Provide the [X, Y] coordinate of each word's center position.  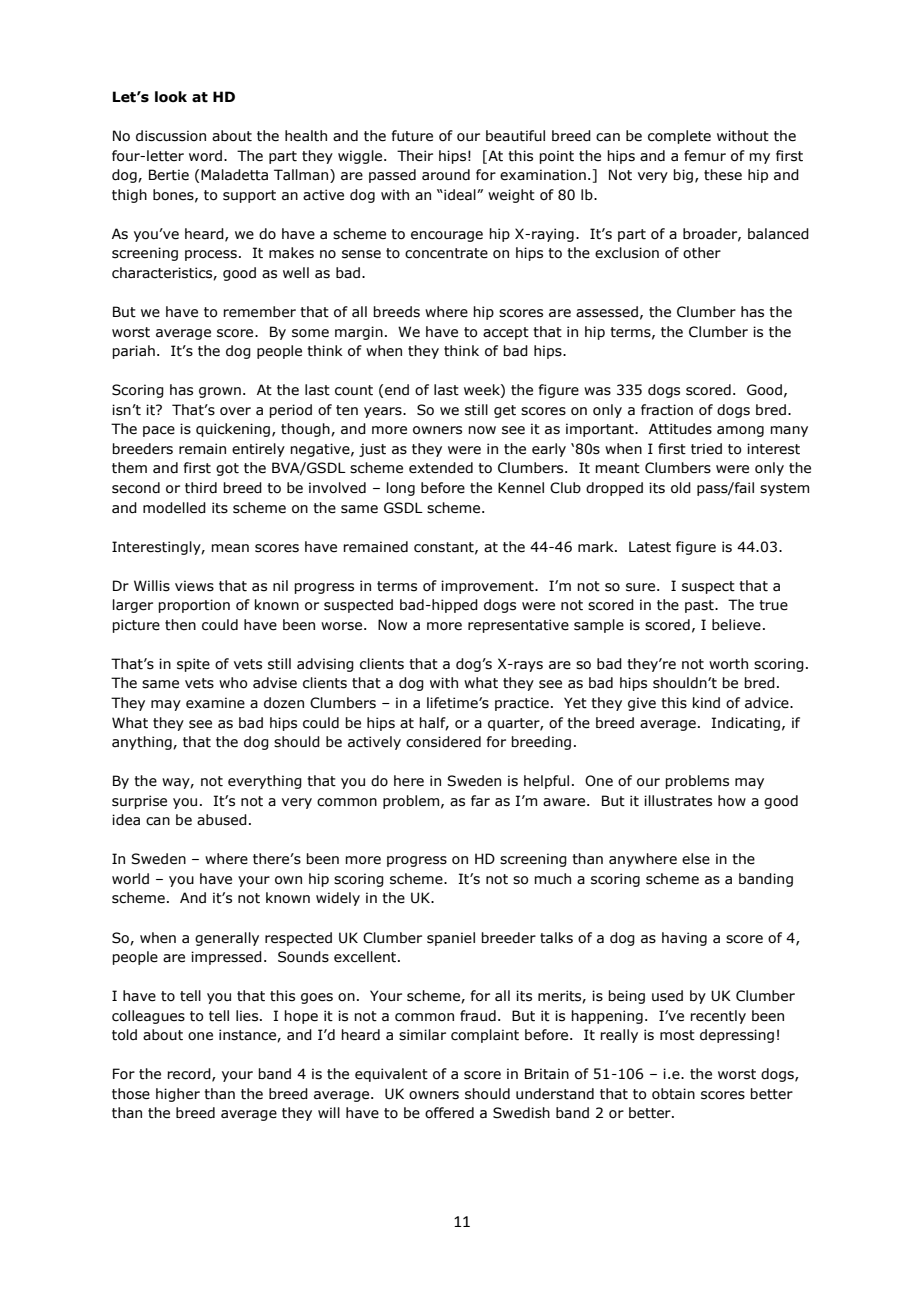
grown [220, 392]
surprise [139, 802]
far [480, 801]
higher [178, 1095]
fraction [667, 410]
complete [679, 137]
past [700, 606]
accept [506, 333]
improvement [488, 587]
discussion [171, 136]
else [696, 859]
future [412, 136]
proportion [194, 606]
